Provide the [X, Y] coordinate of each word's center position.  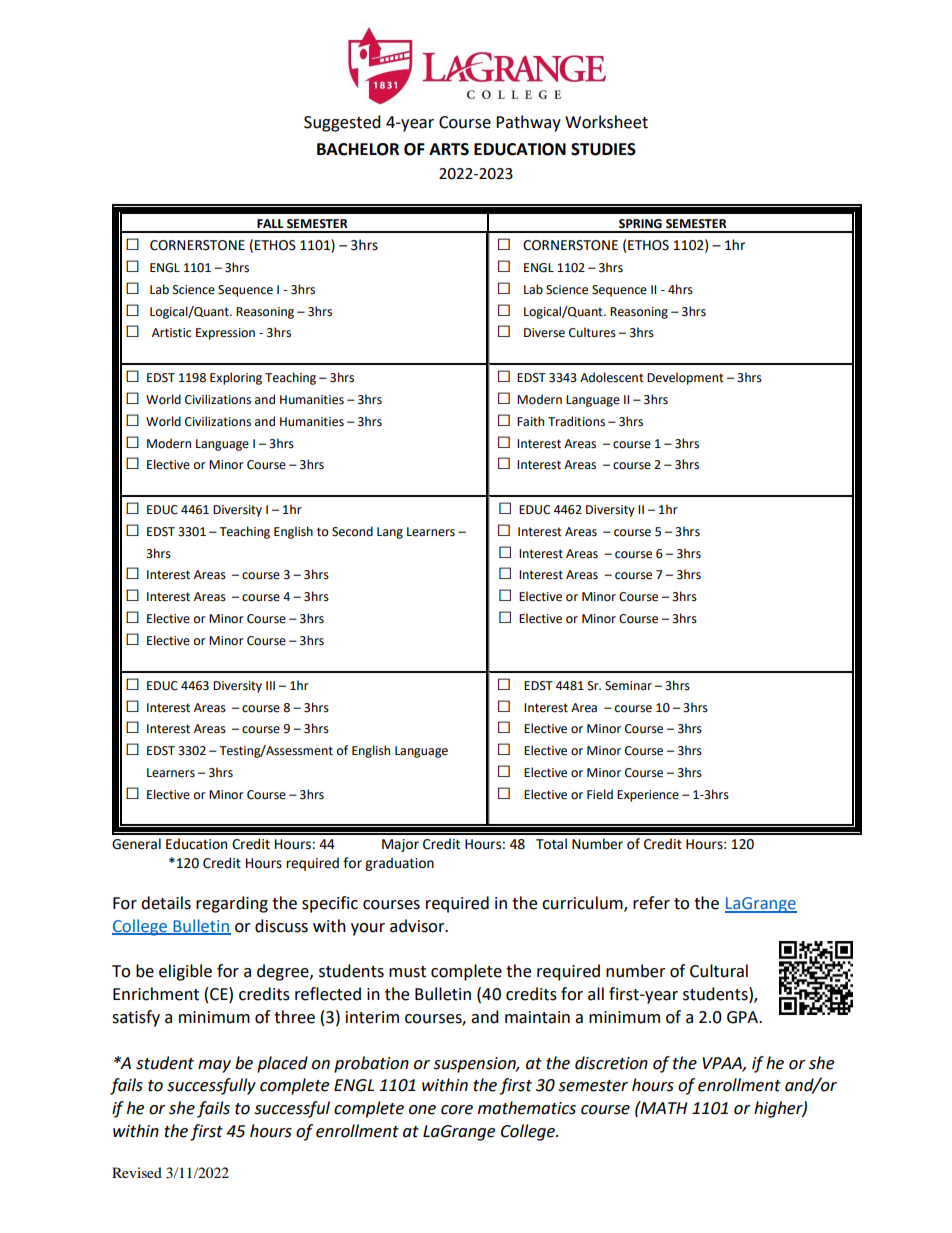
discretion [611, 1063]
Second [352, 531]
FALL [270, 223]
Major [400, 845]
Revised [137, 1172]
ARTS [449, 149]
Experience [648, 796]
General [136, 844]
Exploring [236, 378]
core [457, 1110]
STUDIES [603, 149]
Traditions [576, 421]
